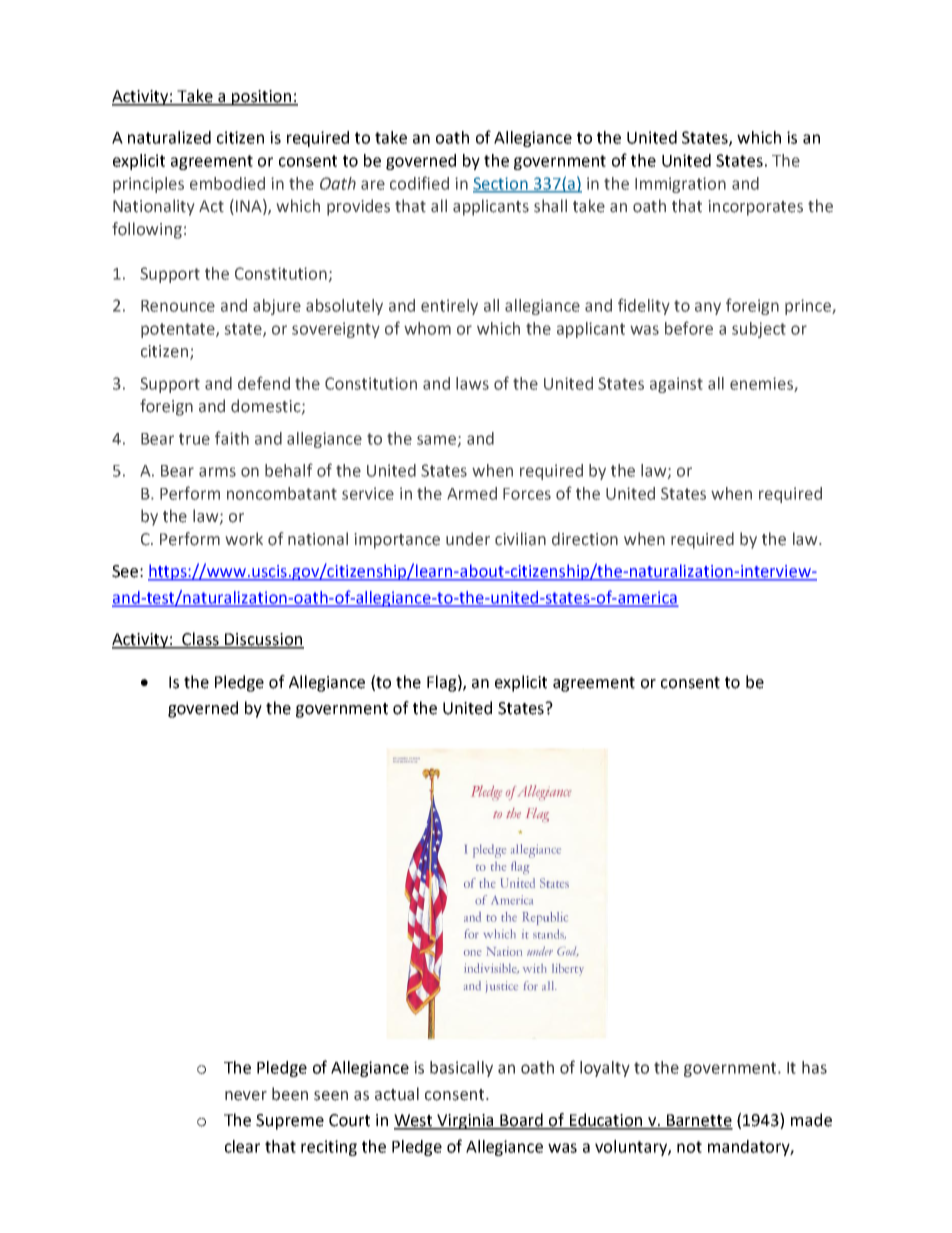 The image size is (952, 1233). Describe the element at coordinates (472, 383) in the document. I see `laws` at that location.
